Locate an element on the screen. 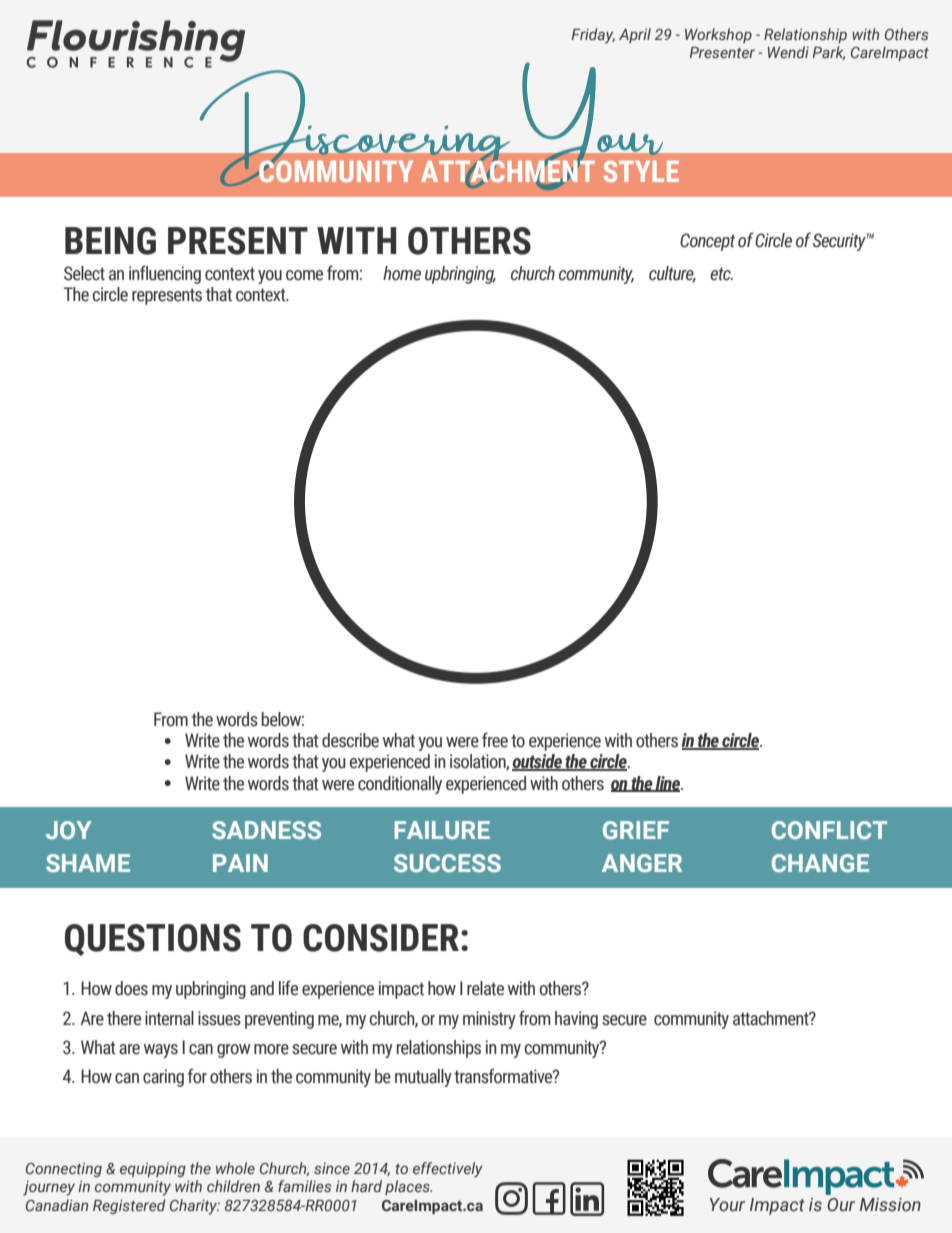 Image resolution: width=952 pixels, height=1233 pixels. Wendi is located at coordinates (788, 52).
